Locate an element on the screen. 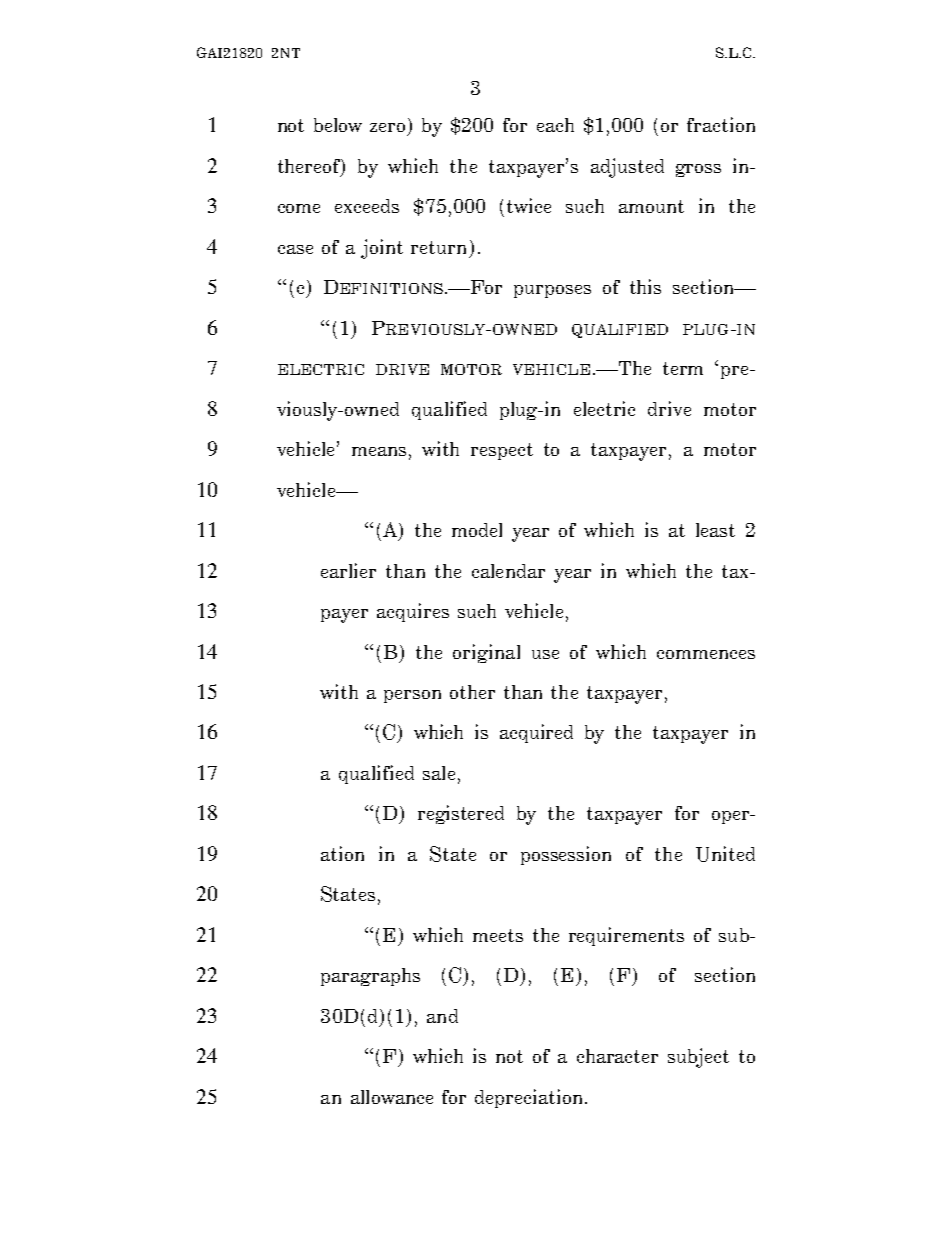  least is located at coordinates (715, 530).
